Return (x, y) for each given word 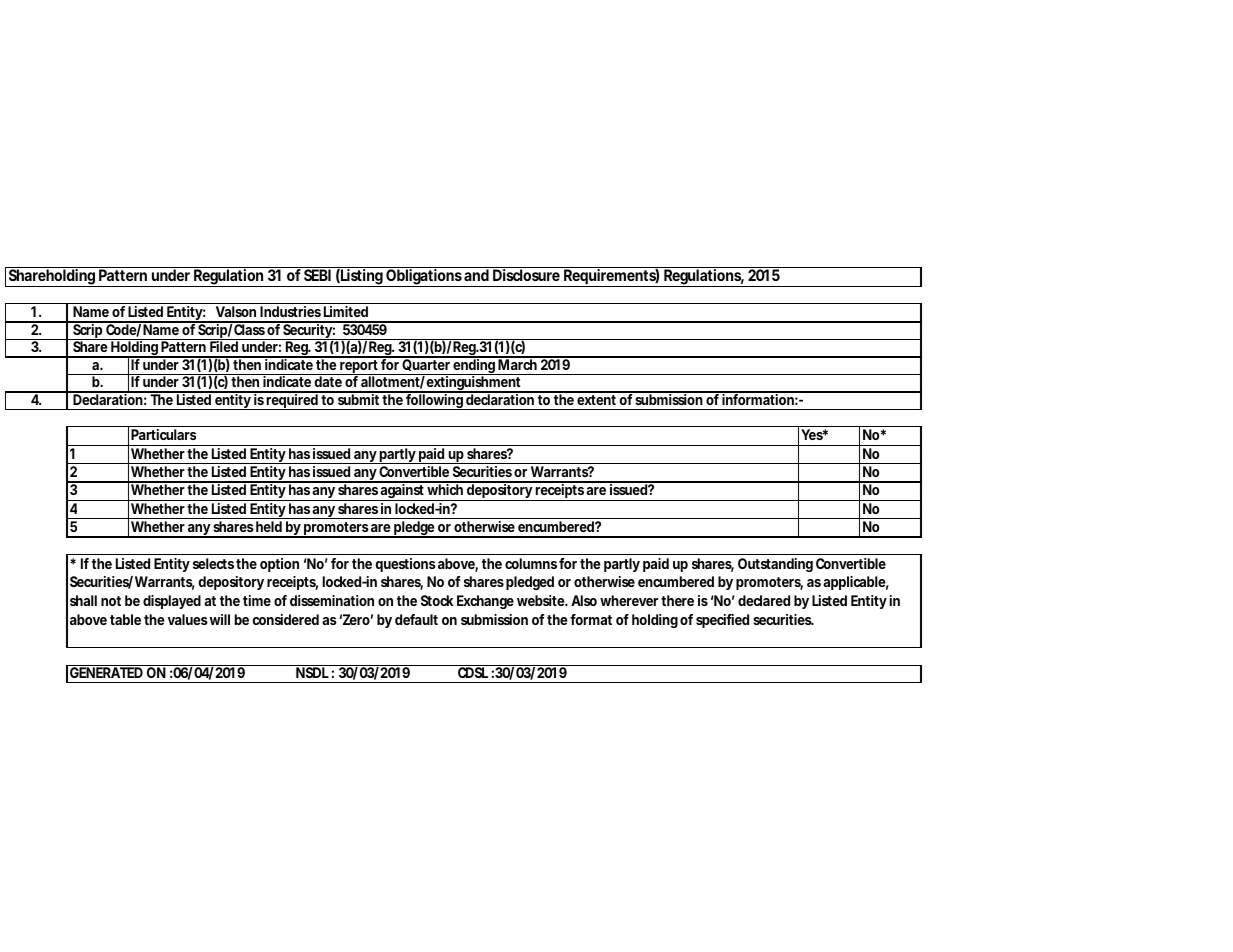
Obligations (423, 277)
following (434, 401)
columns (531, 563)
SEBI (317, 274)
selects (213, 563)
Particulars (163, 434)
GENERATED (106, 671)
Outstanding (775, 565)
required (292, 401)
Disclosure (526, 274)
